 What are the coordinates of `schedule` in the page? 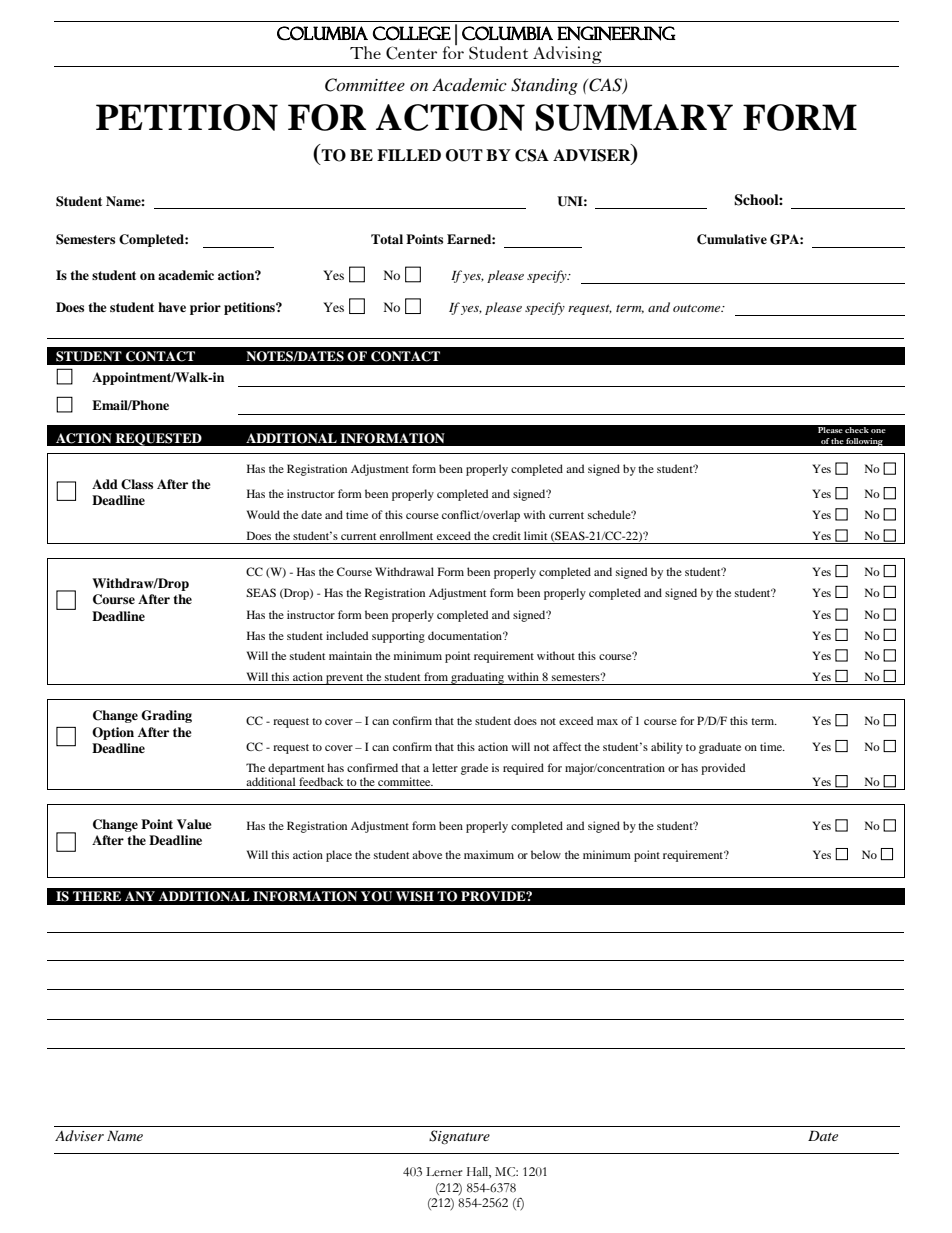 It's located at (610, 514).
